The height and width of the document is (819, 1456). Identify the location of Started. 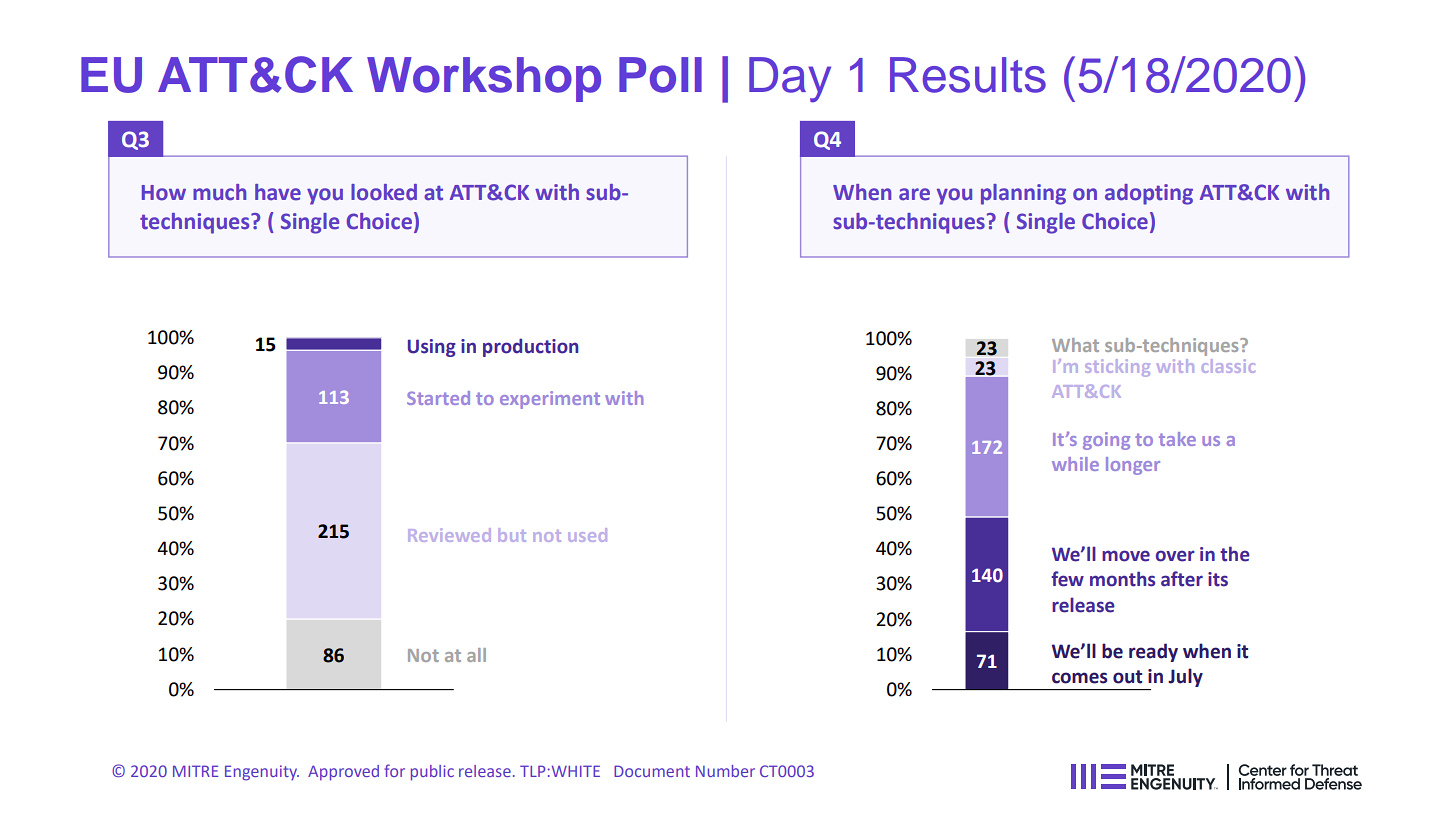
(438, 398).
